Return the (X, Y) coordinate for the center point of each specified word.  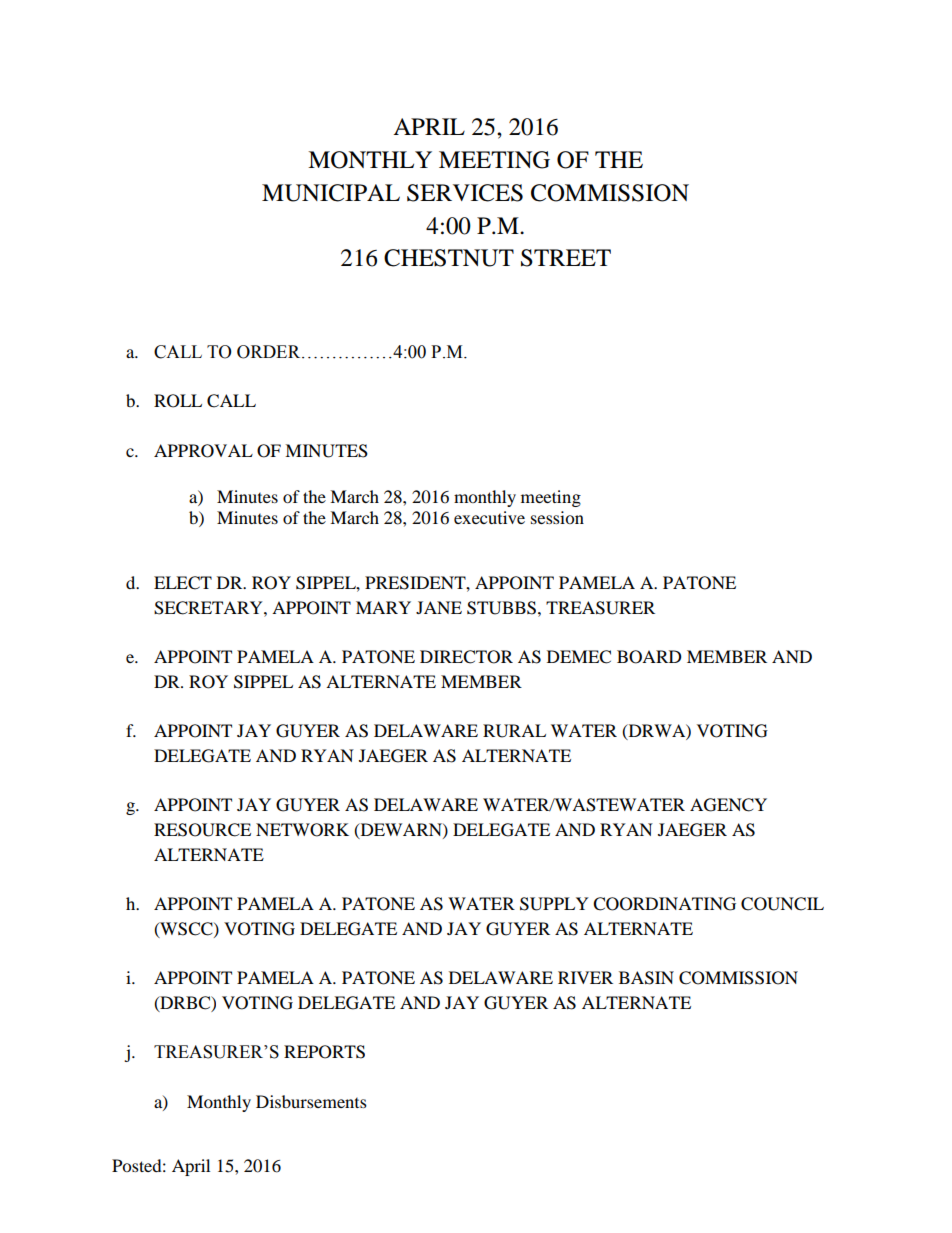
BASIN (646, 978)
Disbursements (311, 1101)
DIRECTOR (466, 657)
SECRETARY (209, 608)
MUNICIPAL (331, 193)
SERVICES (465, 193)
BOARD (649, 657)
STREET (566, 258)
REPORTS (324, 1052)
